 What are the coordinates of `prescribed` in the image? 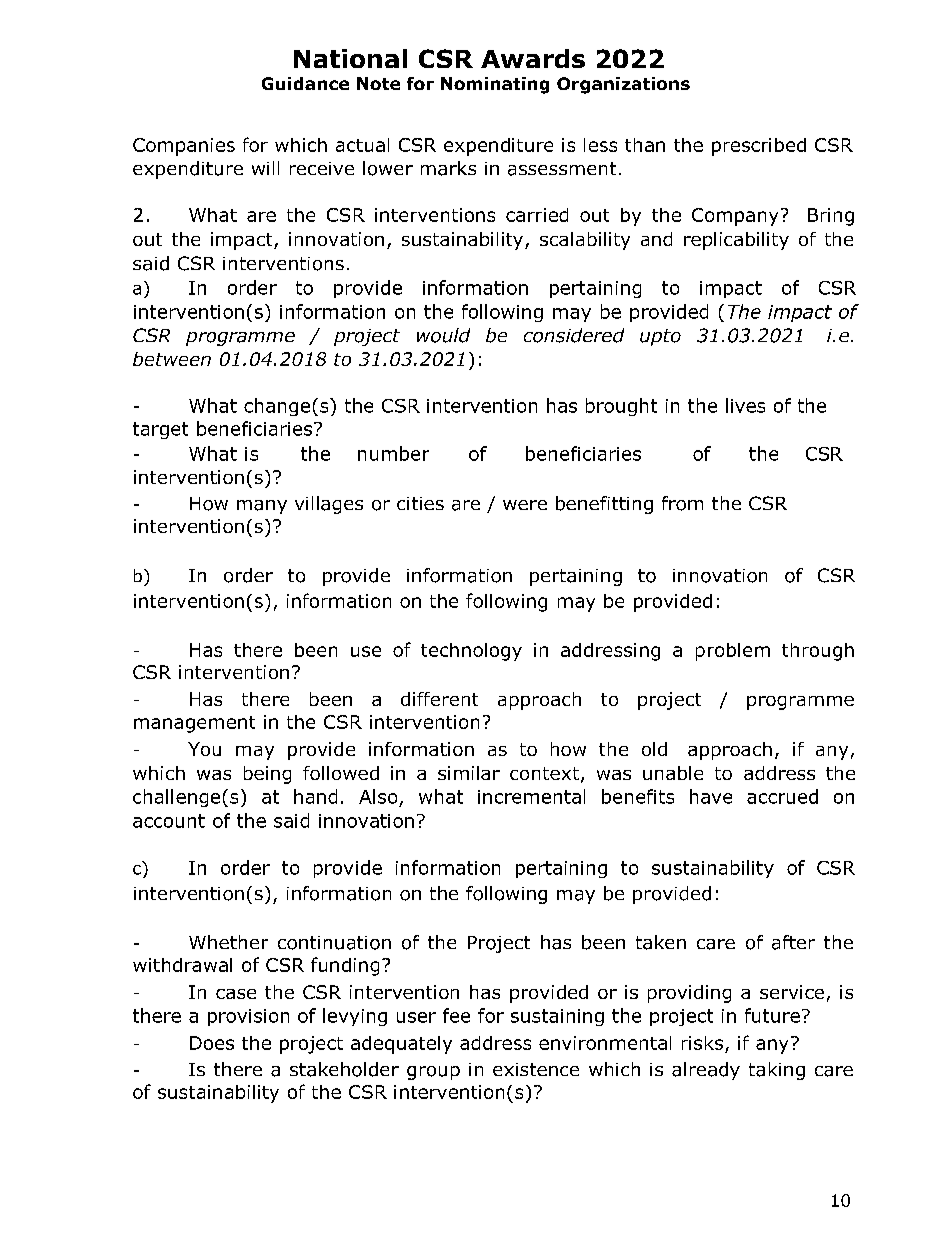 It's located at (759, 147).
